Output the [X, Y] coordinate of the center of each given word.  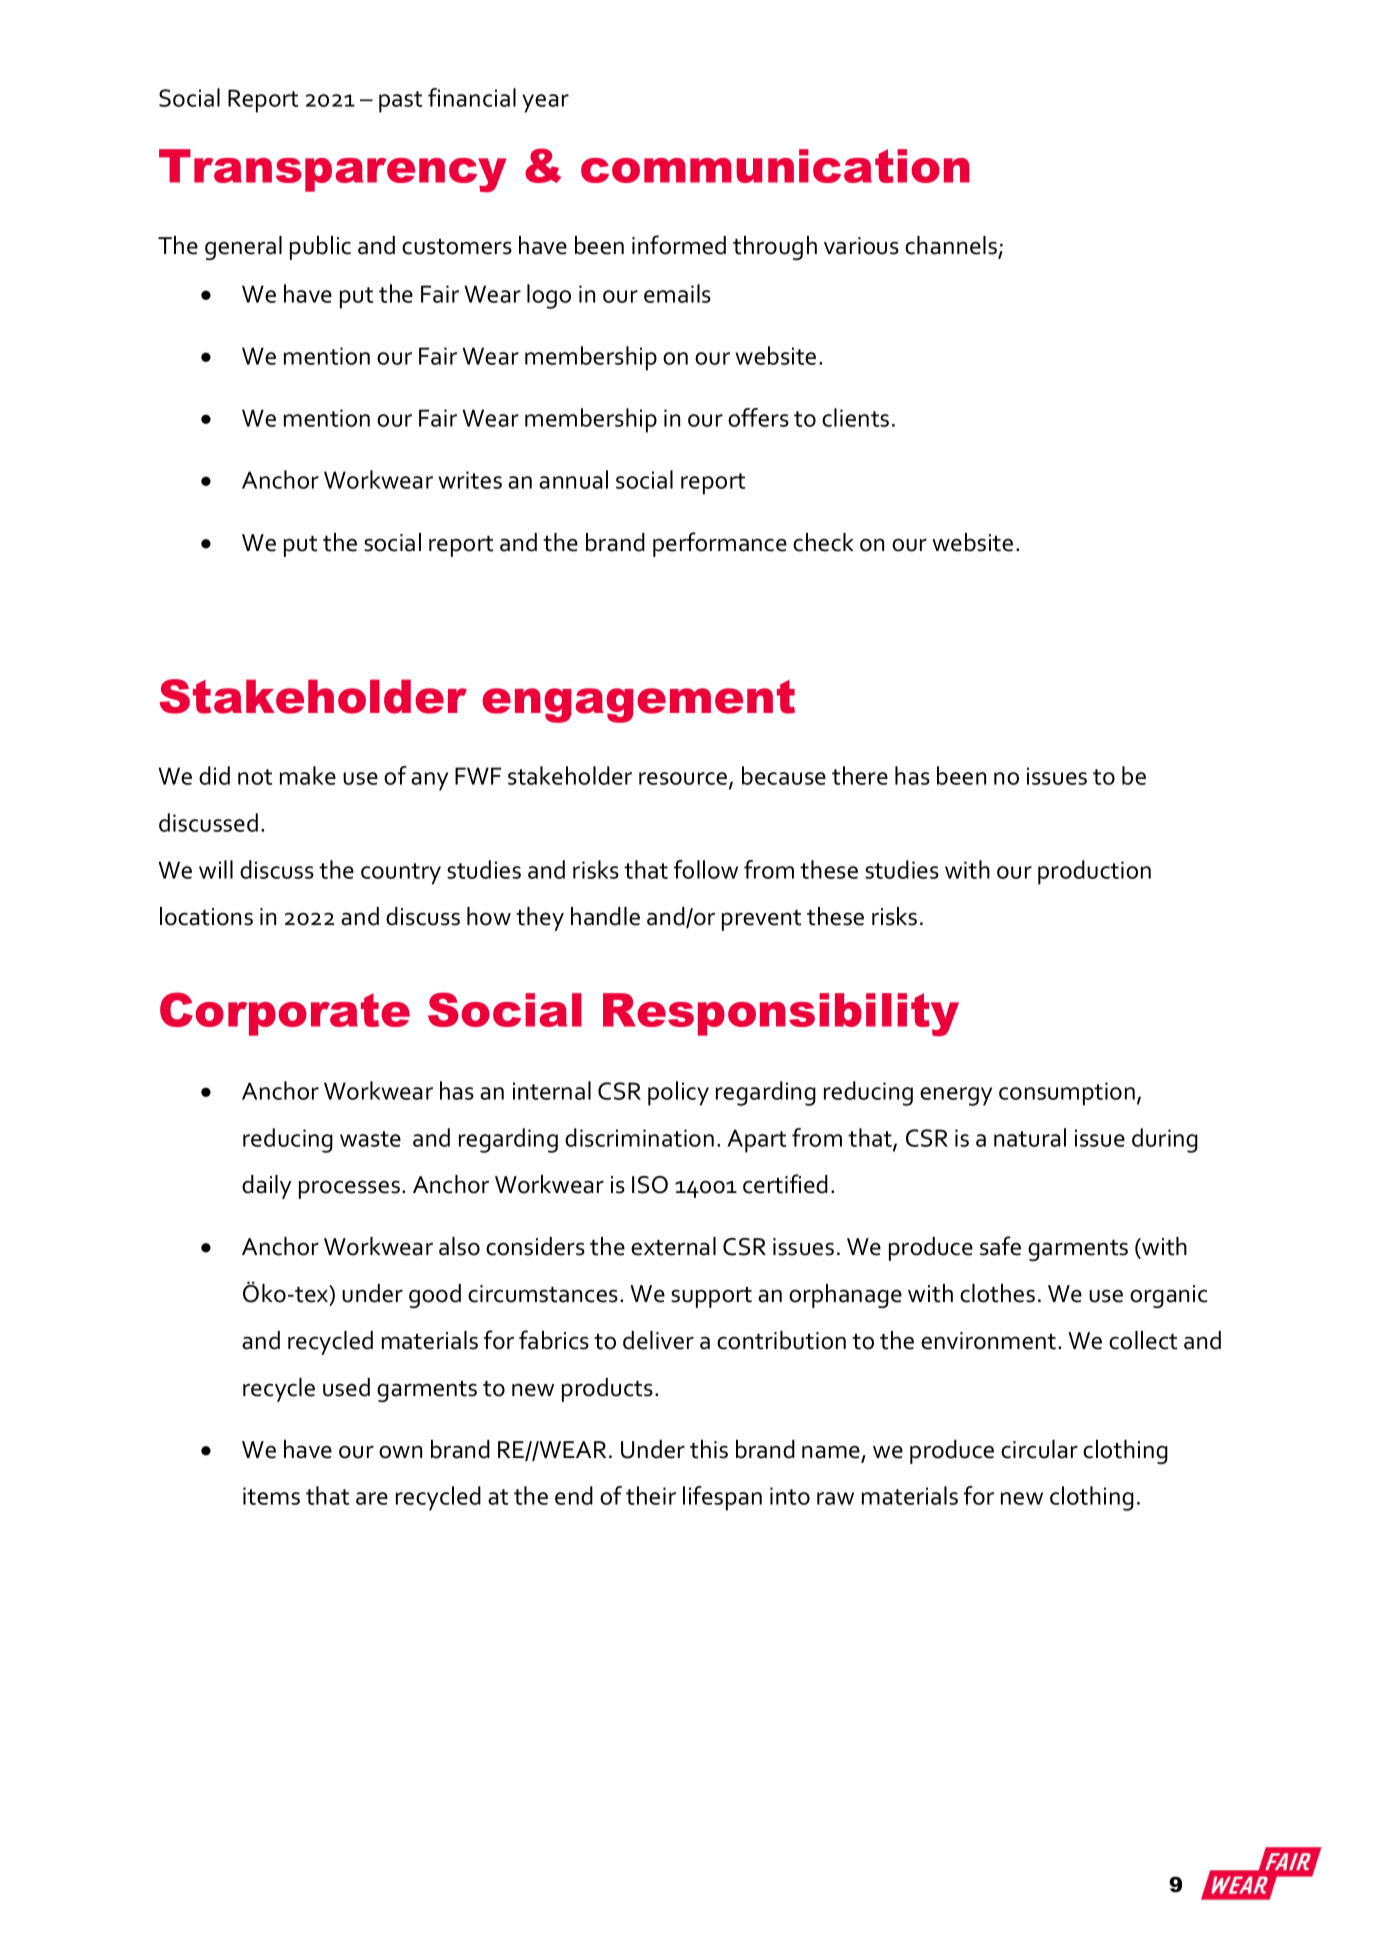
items [271, 1496]
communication [775, 166]
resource [684, 780]
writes [470, 480]
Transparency [333, 170]
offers [758, 417]
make [308, 775]
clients [855, 417]
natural [1030, 1137]
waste [370, 1139]
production [1094, 872]
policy [678, 1093]
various [861, 246]
